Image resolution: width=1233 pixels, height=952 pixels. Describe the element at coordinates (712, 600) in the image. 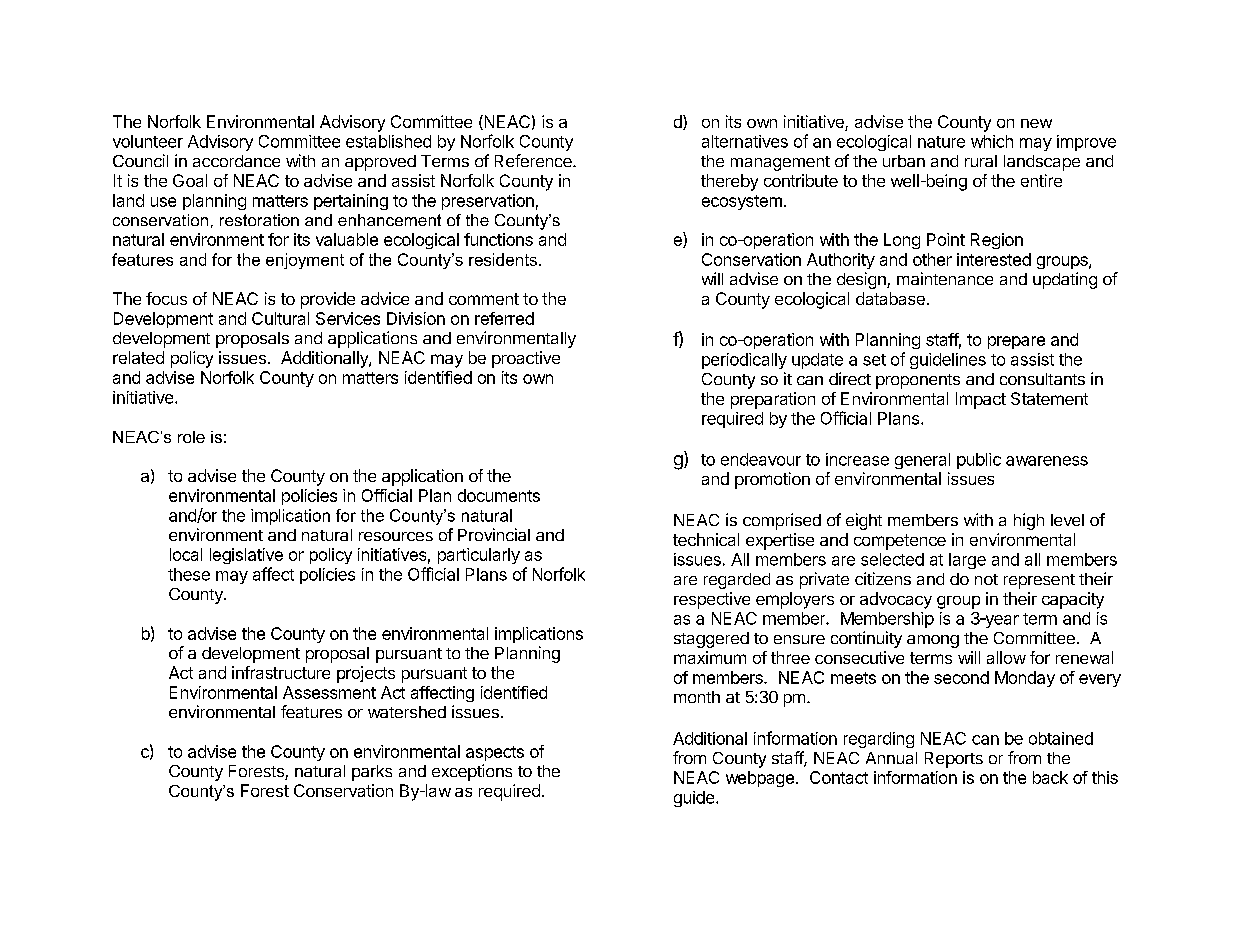

I see `respective` at that location.
